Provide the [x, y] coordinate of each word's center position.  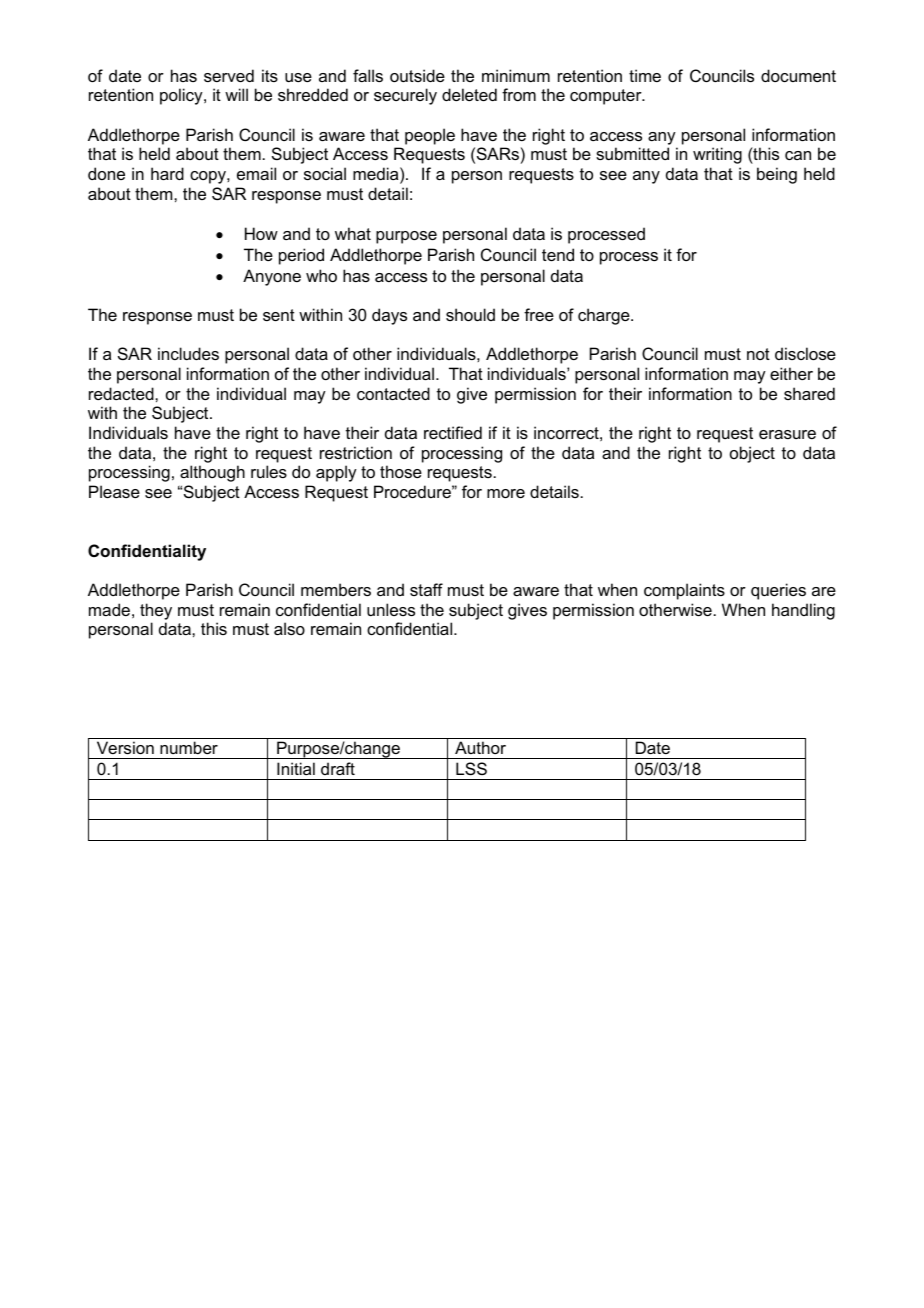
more [506, 493]
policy [182, 96]
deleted [469, 94]
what [353, 233]
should [470, 314]
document [798, 75]
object [752, 454]
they [156, 611]
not [758, 354]
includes [188, 353]
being [777, 175]
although [212, 473]
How [261, 233]
